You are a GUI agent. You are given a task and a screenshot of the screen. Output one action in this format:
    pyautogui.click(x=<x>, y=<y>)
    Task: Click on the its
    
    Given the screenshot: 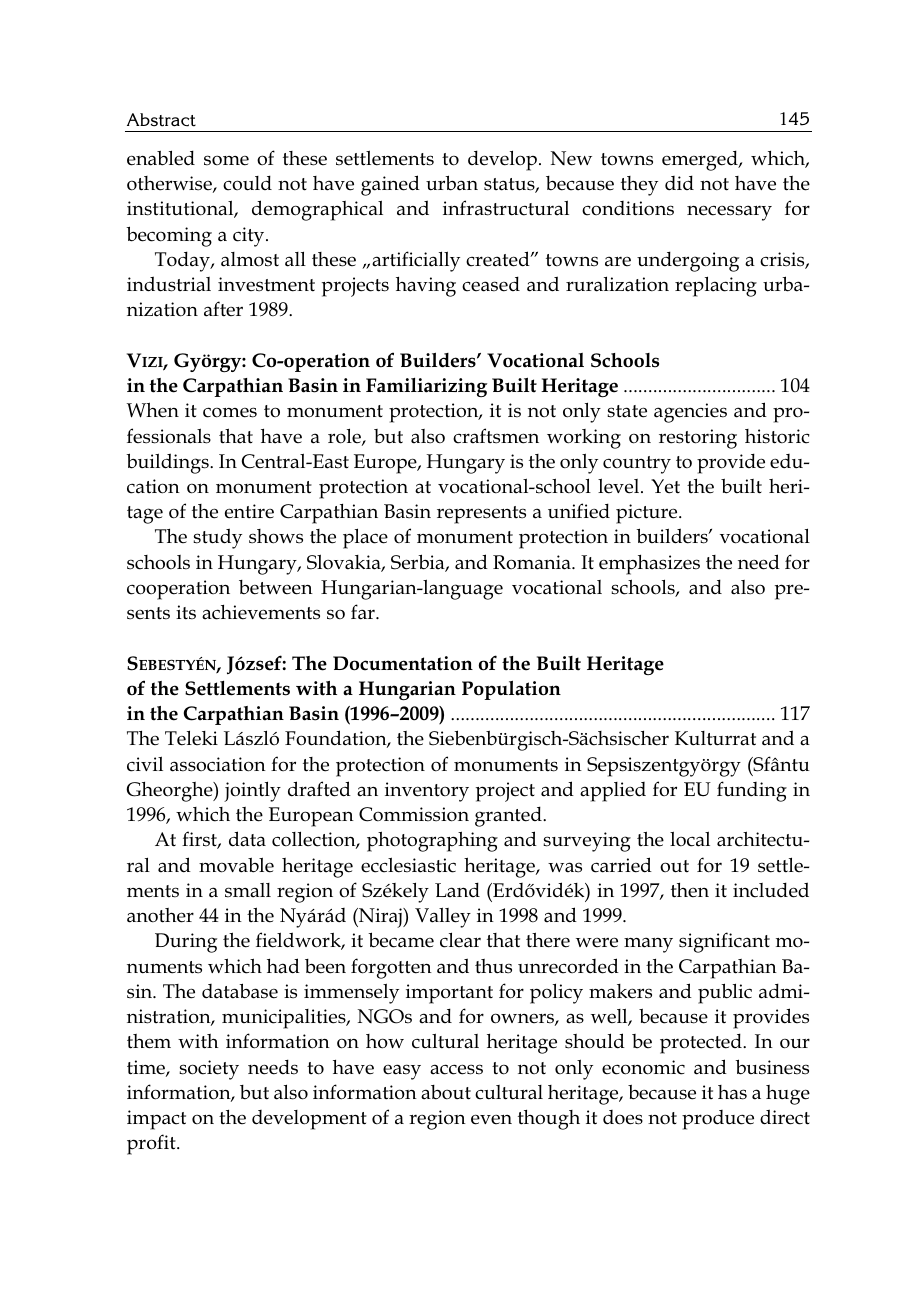 What is the action you would take?
    pyautogui.click(x=186, y=612)
